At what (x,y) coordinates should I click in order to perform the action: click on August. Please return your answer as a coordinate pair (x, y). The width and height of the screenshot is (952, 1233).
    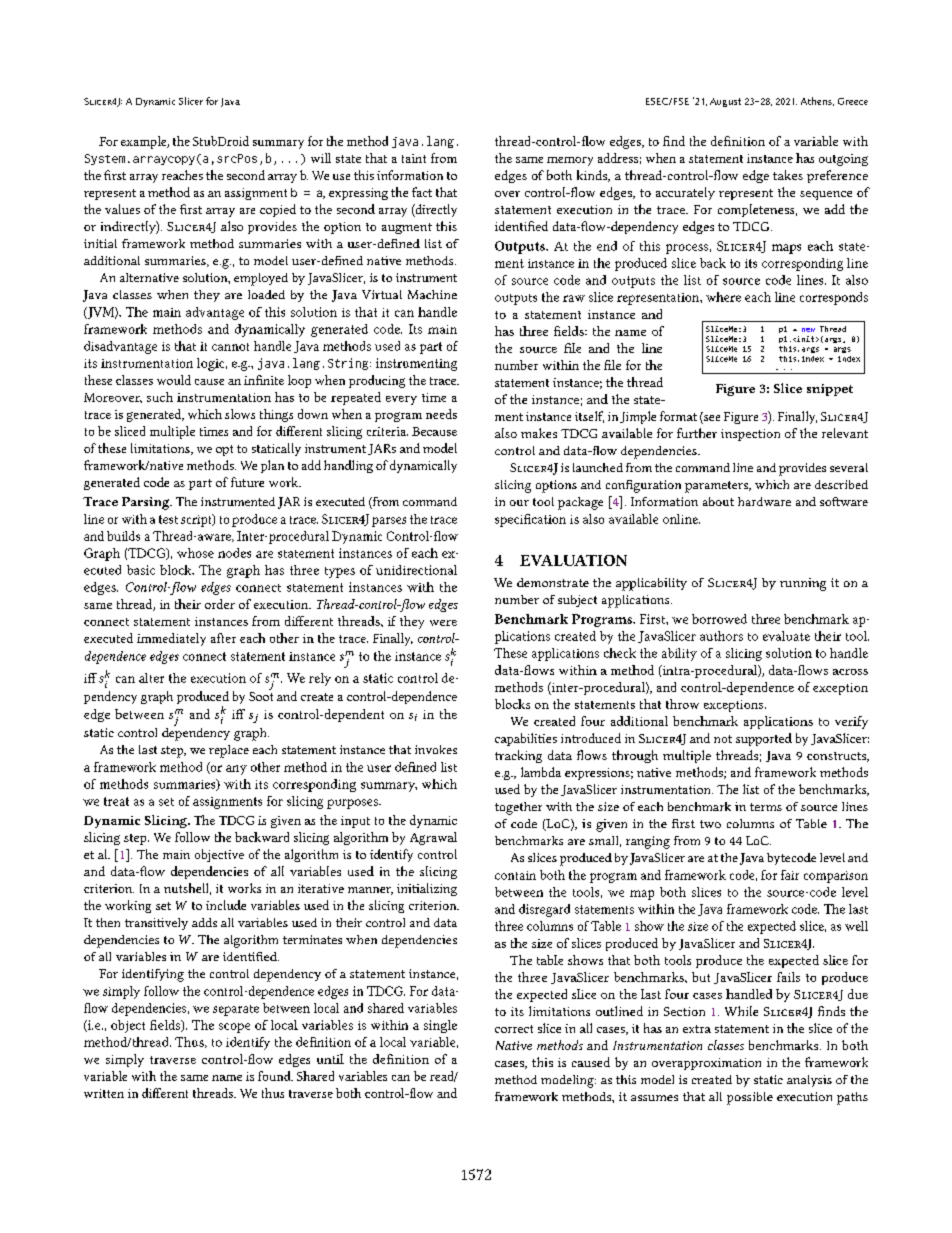
    Looking at the image, I should click on (725, 102).
